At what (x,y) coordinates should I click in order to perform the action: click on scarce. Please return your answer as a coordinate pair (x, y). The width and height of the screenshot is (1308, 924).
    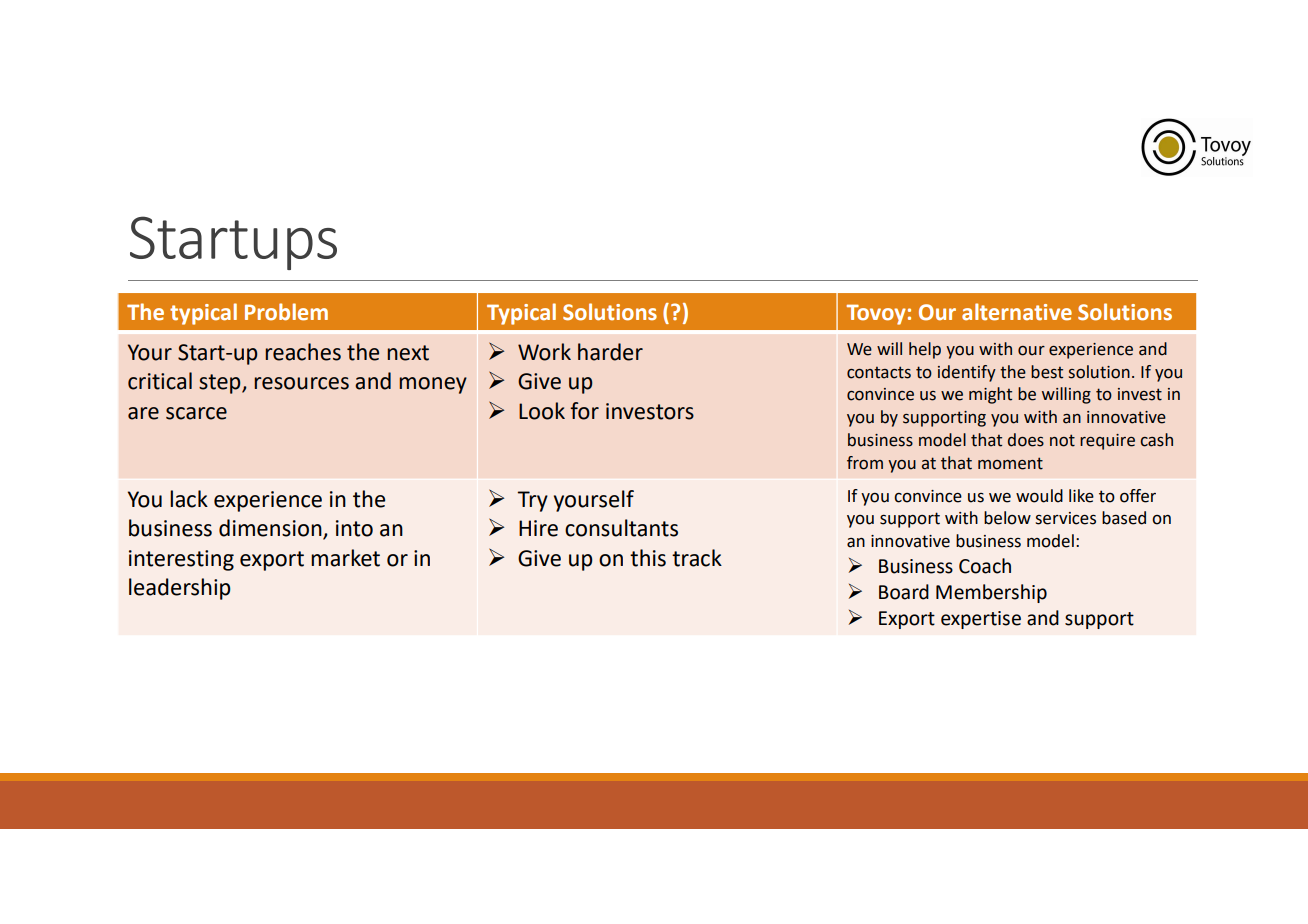
    Looking at the image, I should click on (196, 413).
